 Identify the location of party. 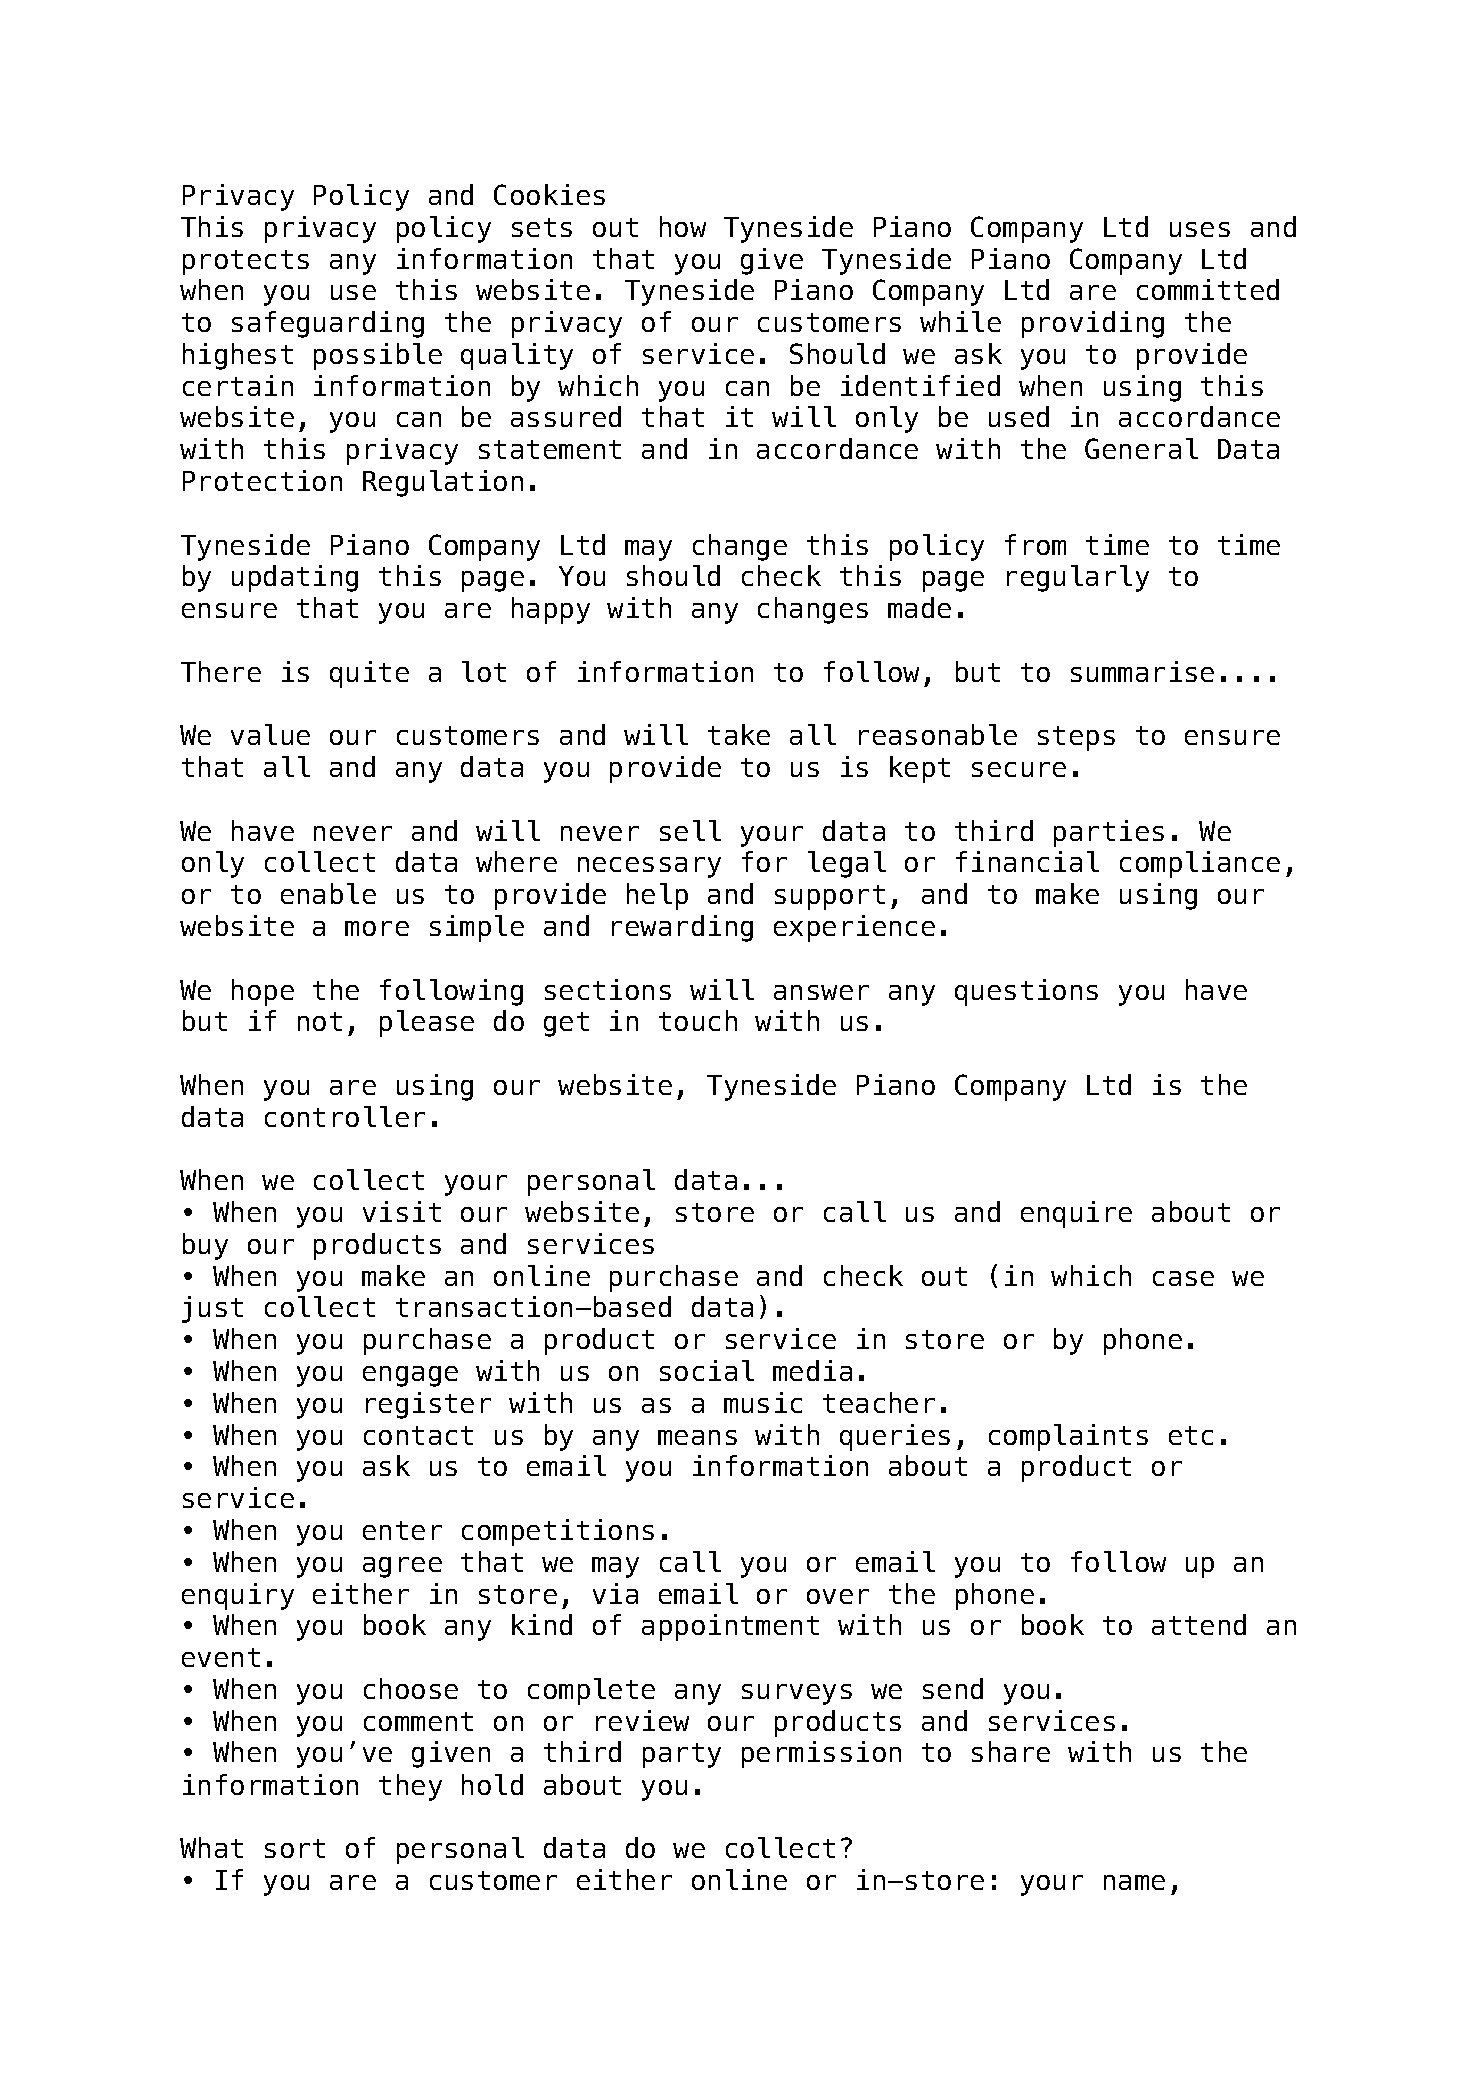
(682, 1755).
